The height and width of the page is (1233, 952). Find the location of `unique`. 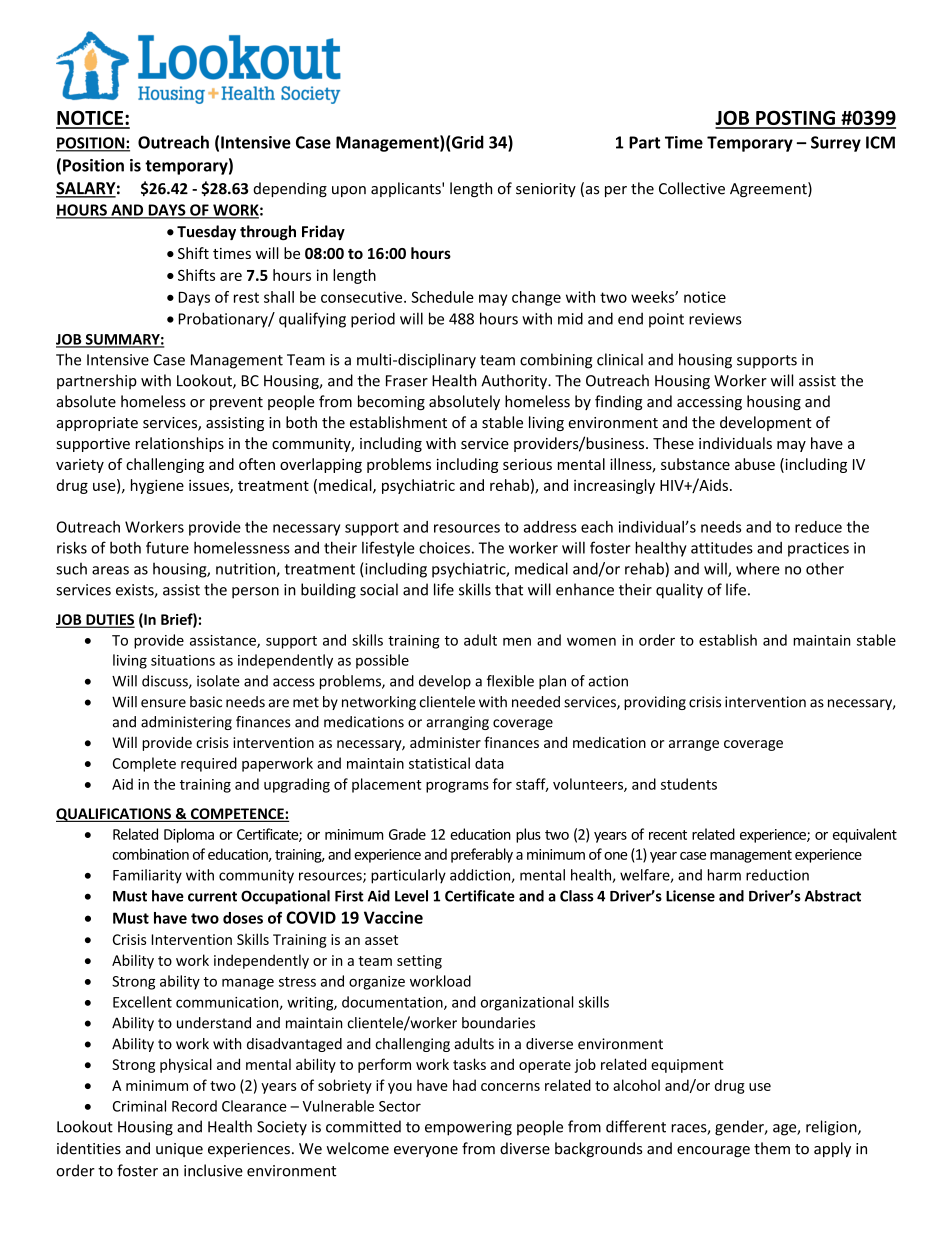

unique is located at coordinates (179, 1150).
